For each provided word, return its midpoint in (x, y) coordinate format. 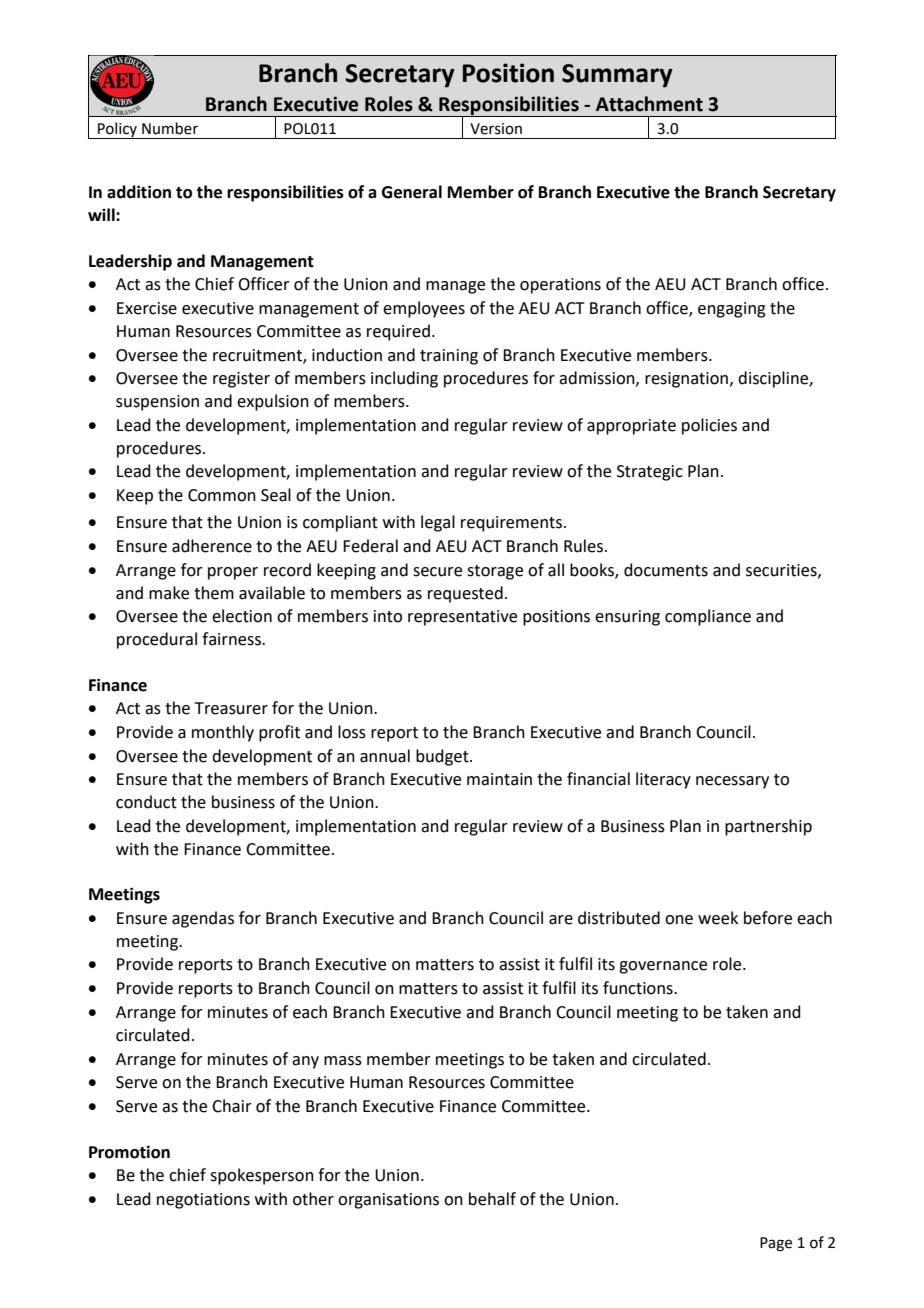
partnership (768, 827)
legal (438, 523)
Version (496, 129)
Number (170, 128)
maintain (499, 779)
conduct (146, 802)
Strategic (650, 473)
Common (222, 495)
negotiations (203, 1201)
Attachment (649, 104)
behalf (492, 1199)
